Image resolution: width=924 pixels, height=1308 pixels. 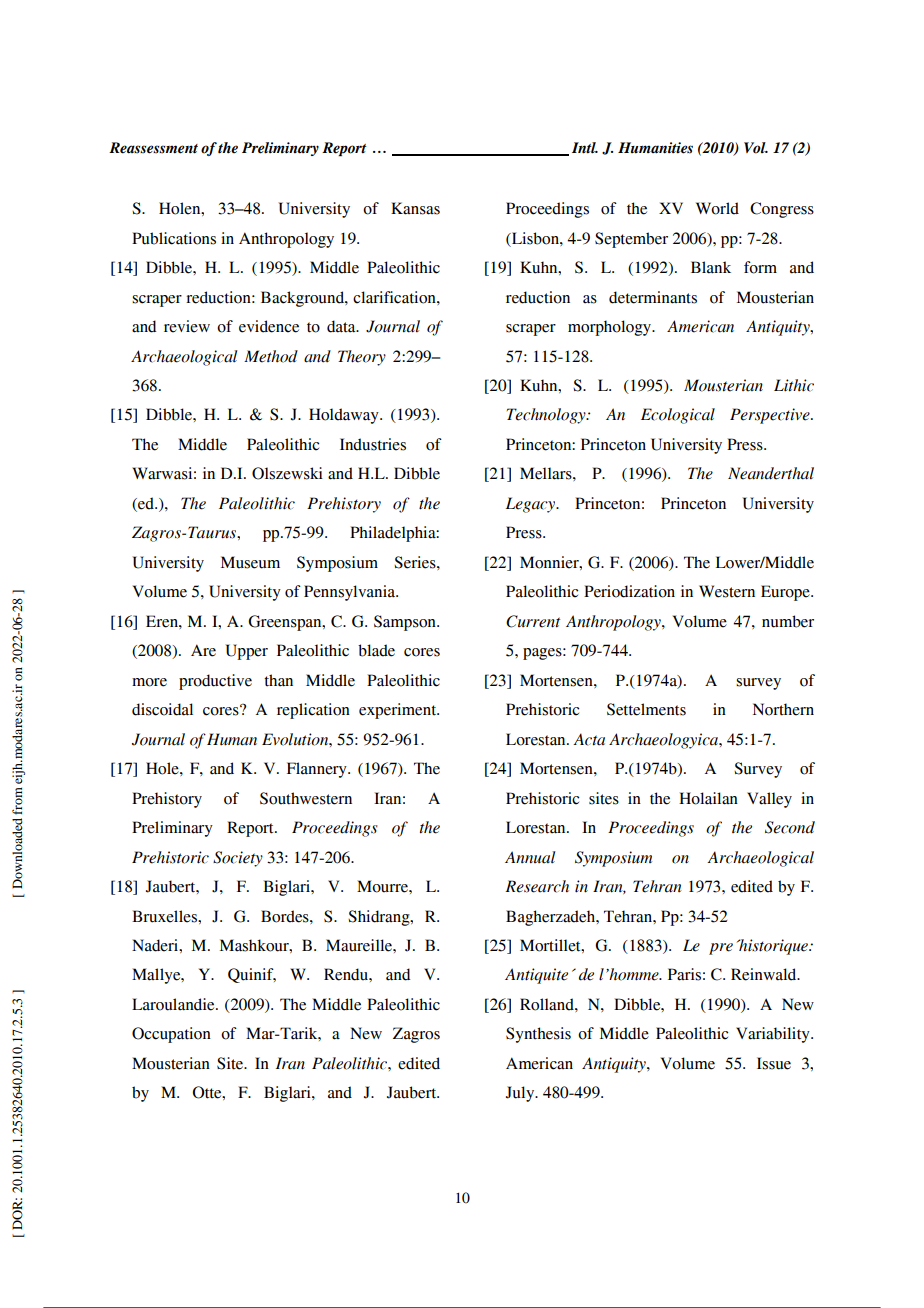 I want to click on Occupation, so click(x=171, y=1035).
